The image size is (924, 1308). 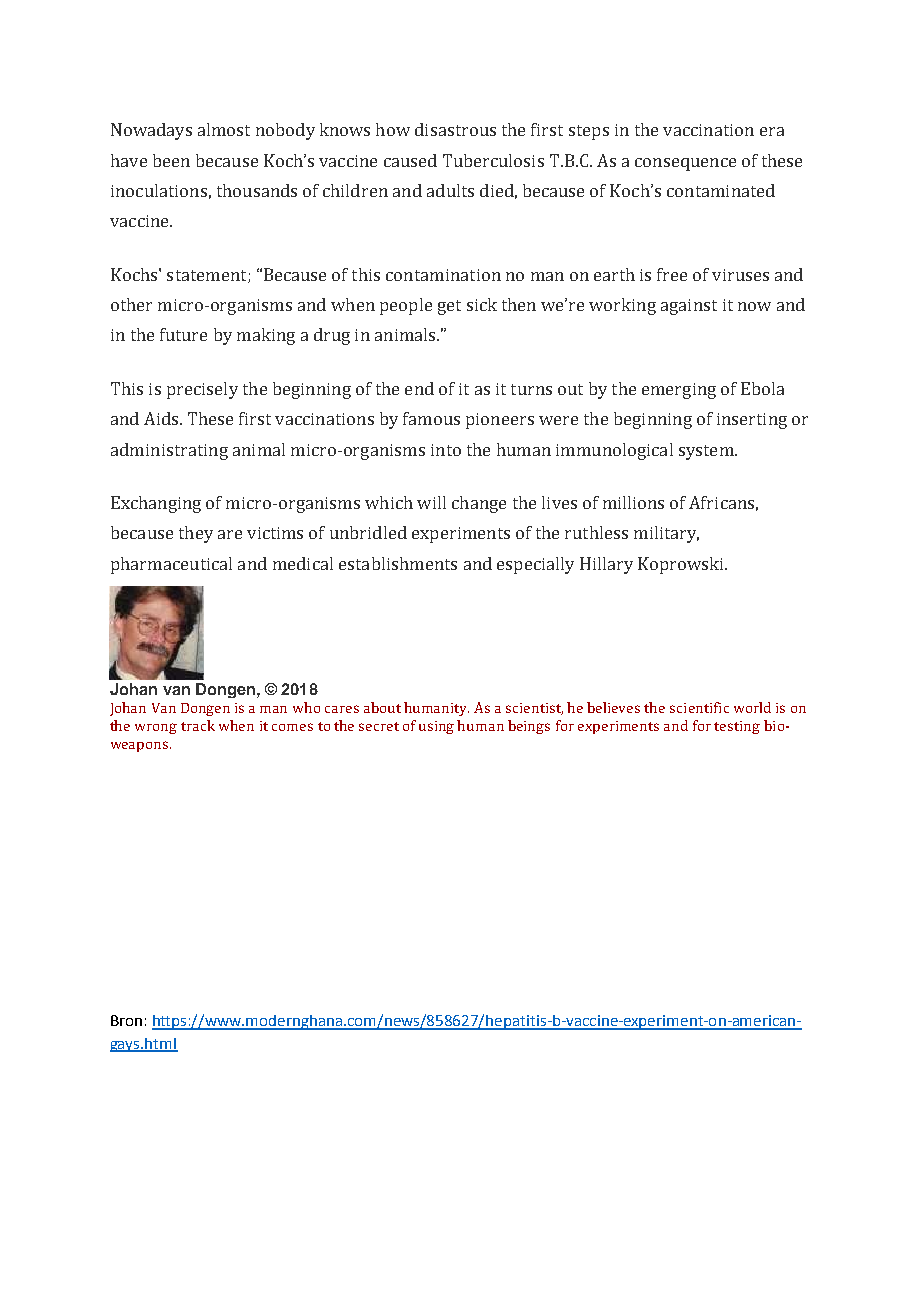 What do you see at coordinates (455, 129) in the document?
I see `disastrous` at bounding box center [455, 129].
